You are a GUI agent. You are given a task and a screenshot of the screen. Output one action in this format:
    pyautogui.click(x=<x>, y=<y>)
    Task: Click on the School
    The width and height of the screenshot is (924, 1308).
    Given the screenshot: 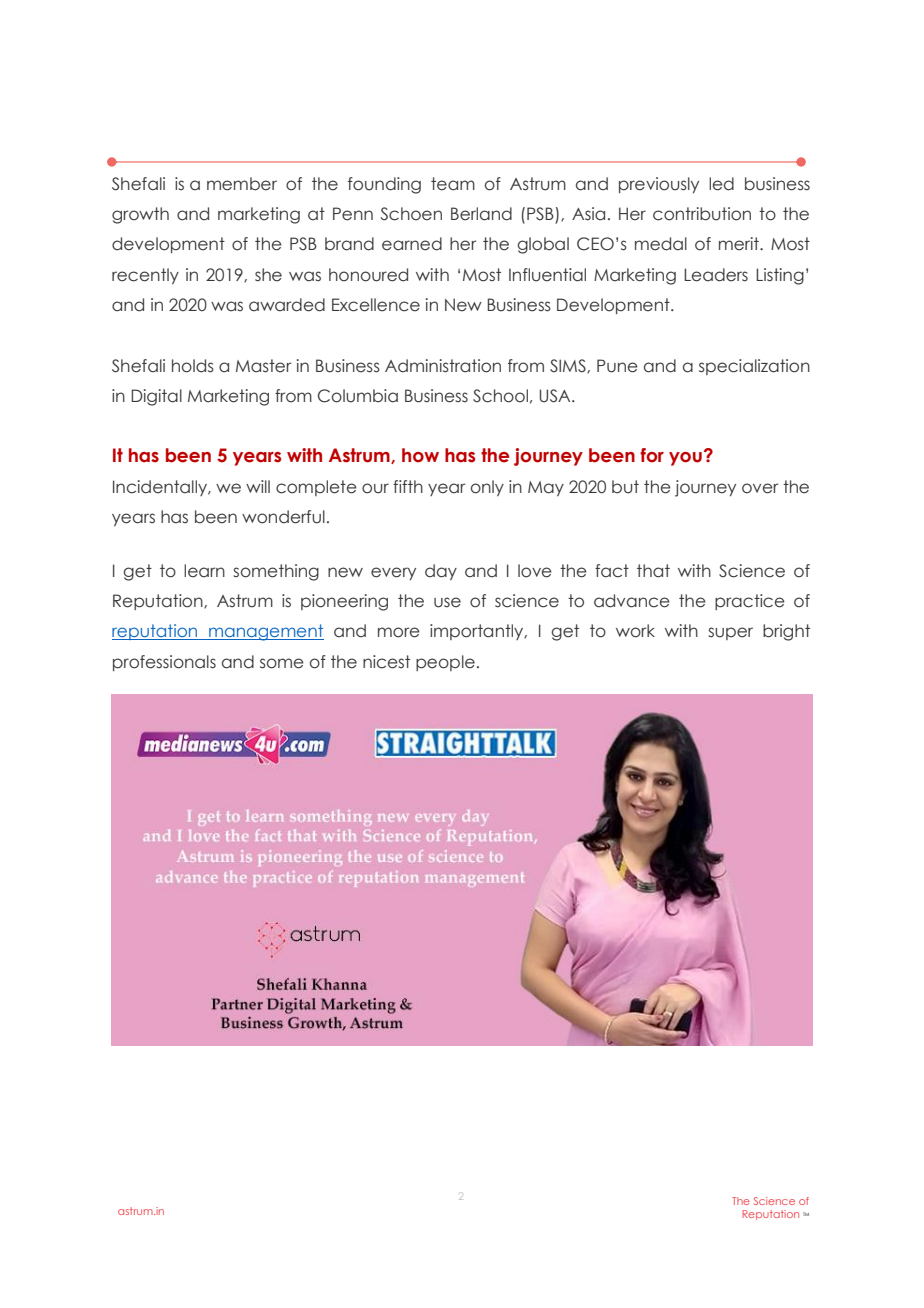 What is the action you would take?
    pyautogui.click(x=500, y=396)
